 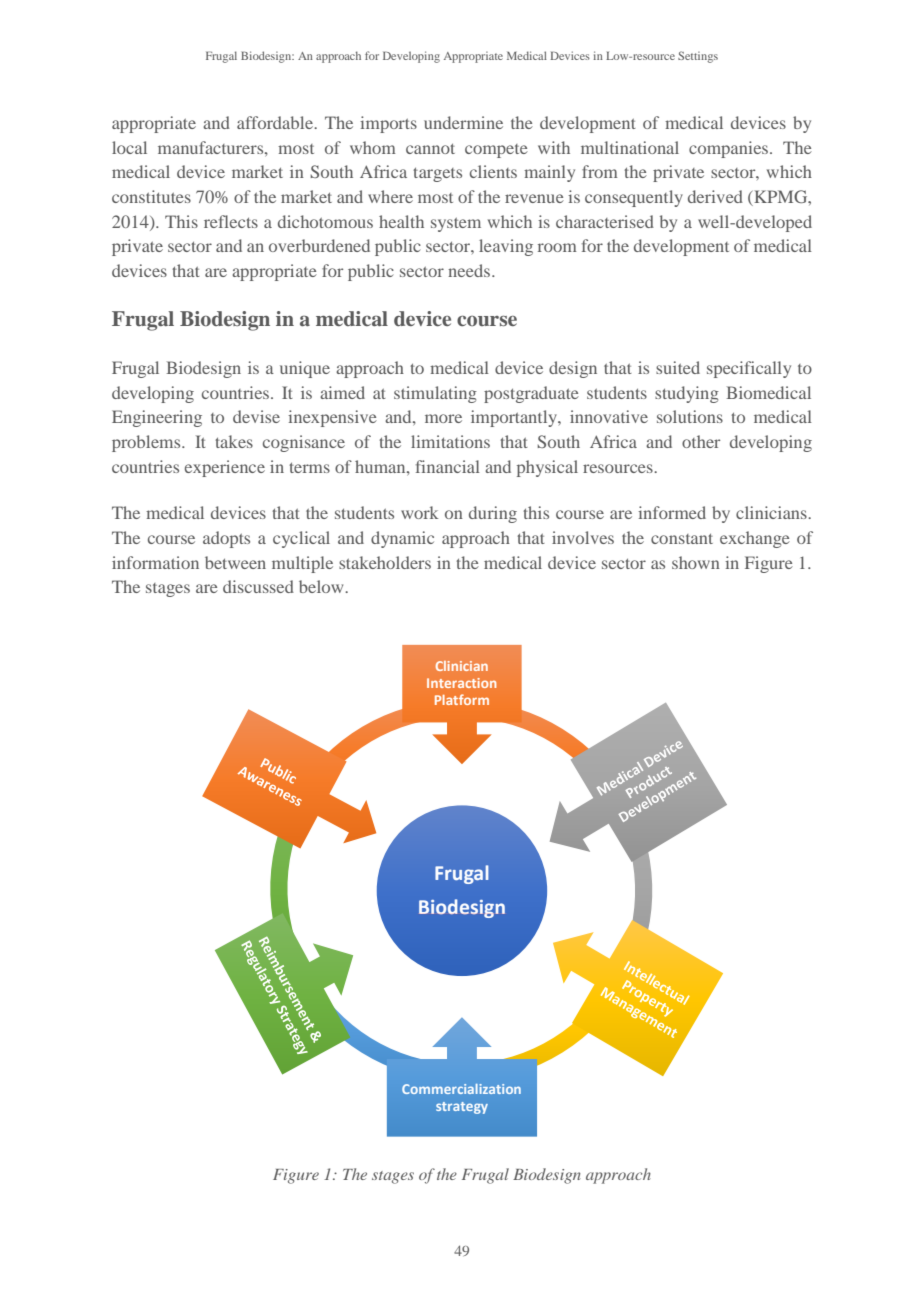 What do you see at coordinates (212, 147) in the page?
I see `manufacturers` at bounding box center [212, 147].
